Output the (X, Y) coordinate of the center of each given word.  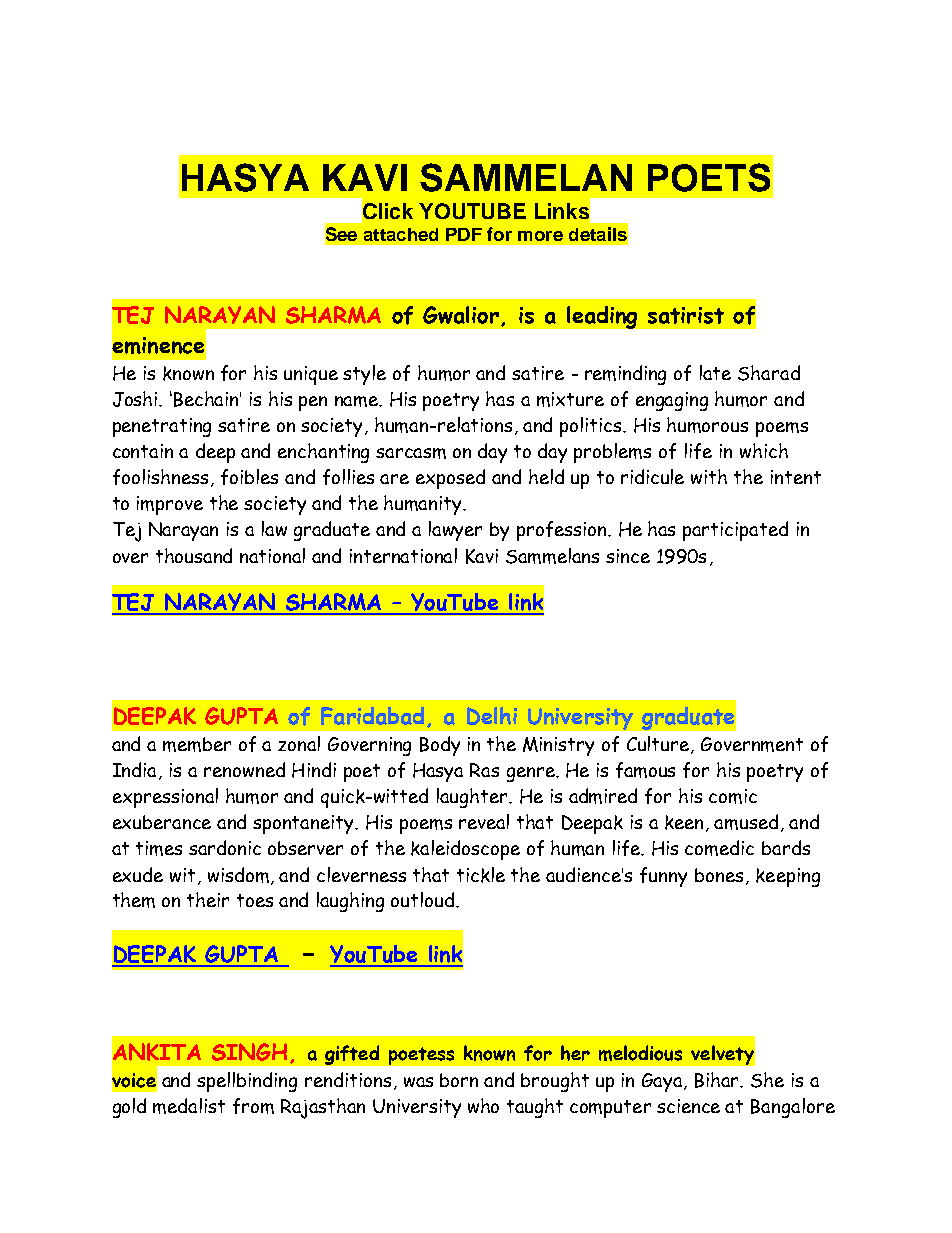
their (208, 899)
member (197, 744)
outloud (424, 899)
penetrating (162, 427)
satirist (686, 315)
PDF (464, 234)
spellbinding (247, 1082)
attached (401, 234)
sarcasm (411, 453)
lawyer (455, 531)
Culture (659, 745)
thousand (194, 555)
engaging (672, 401)
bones (719, 875)
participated (735, 531)
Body (440, 746)
